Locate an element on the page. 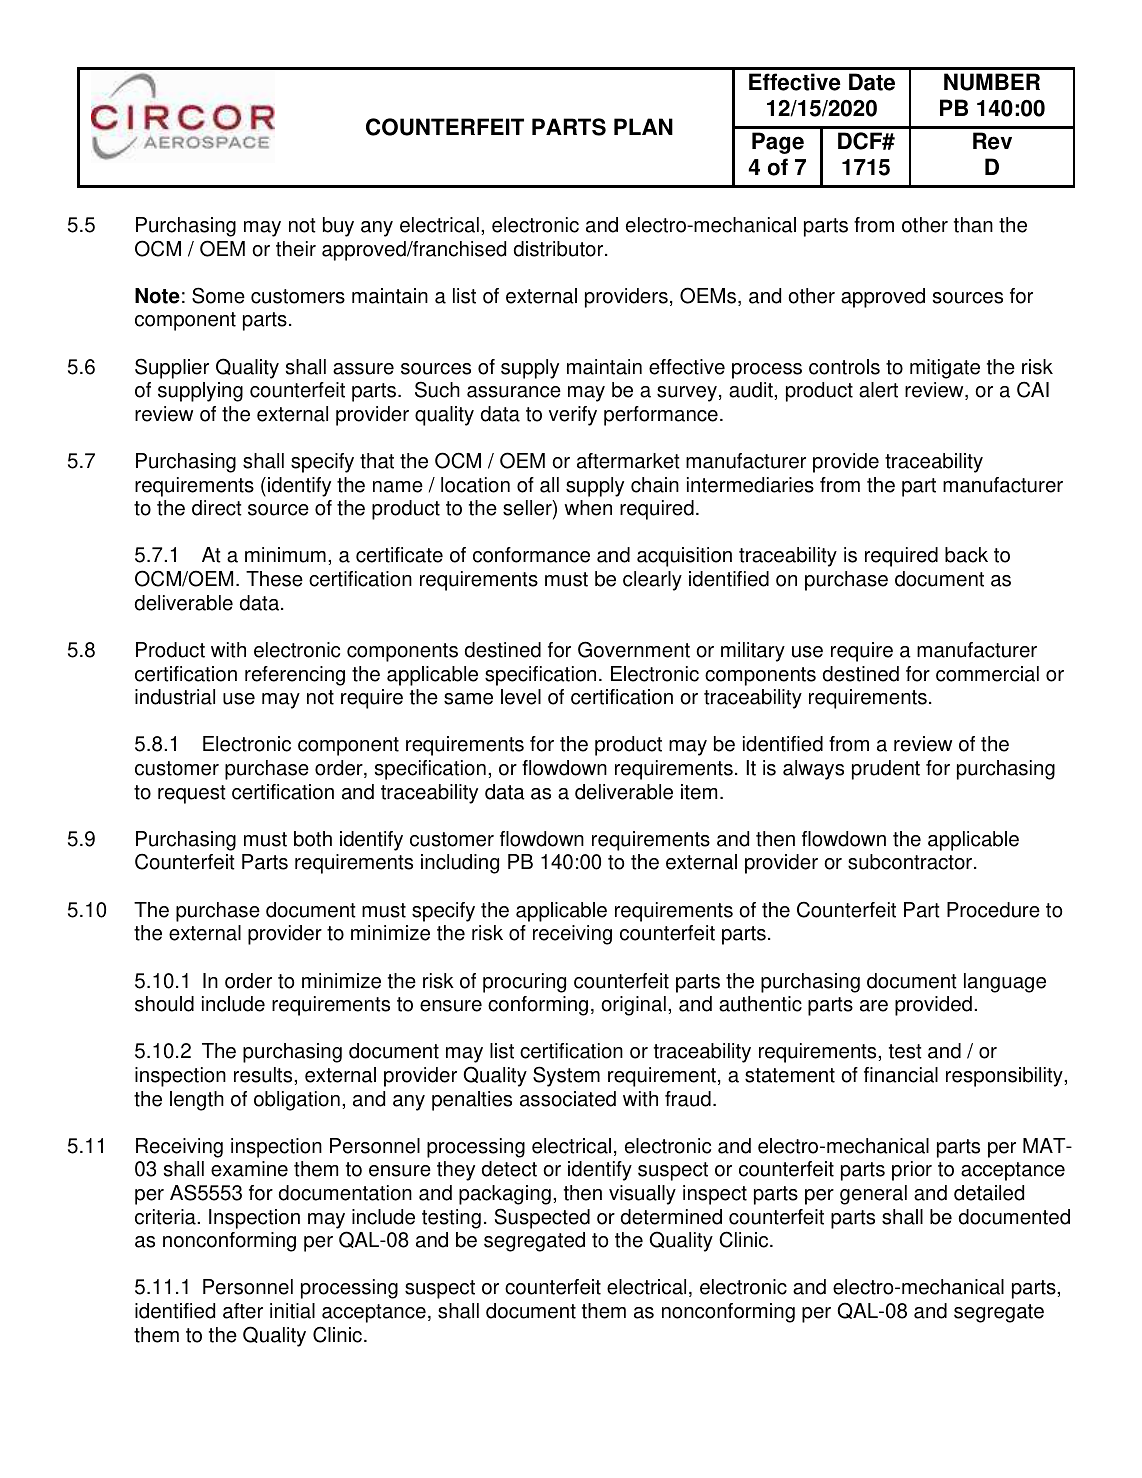 This image has width=1142, height=1478. Date is located at coordinates (872, 82).
